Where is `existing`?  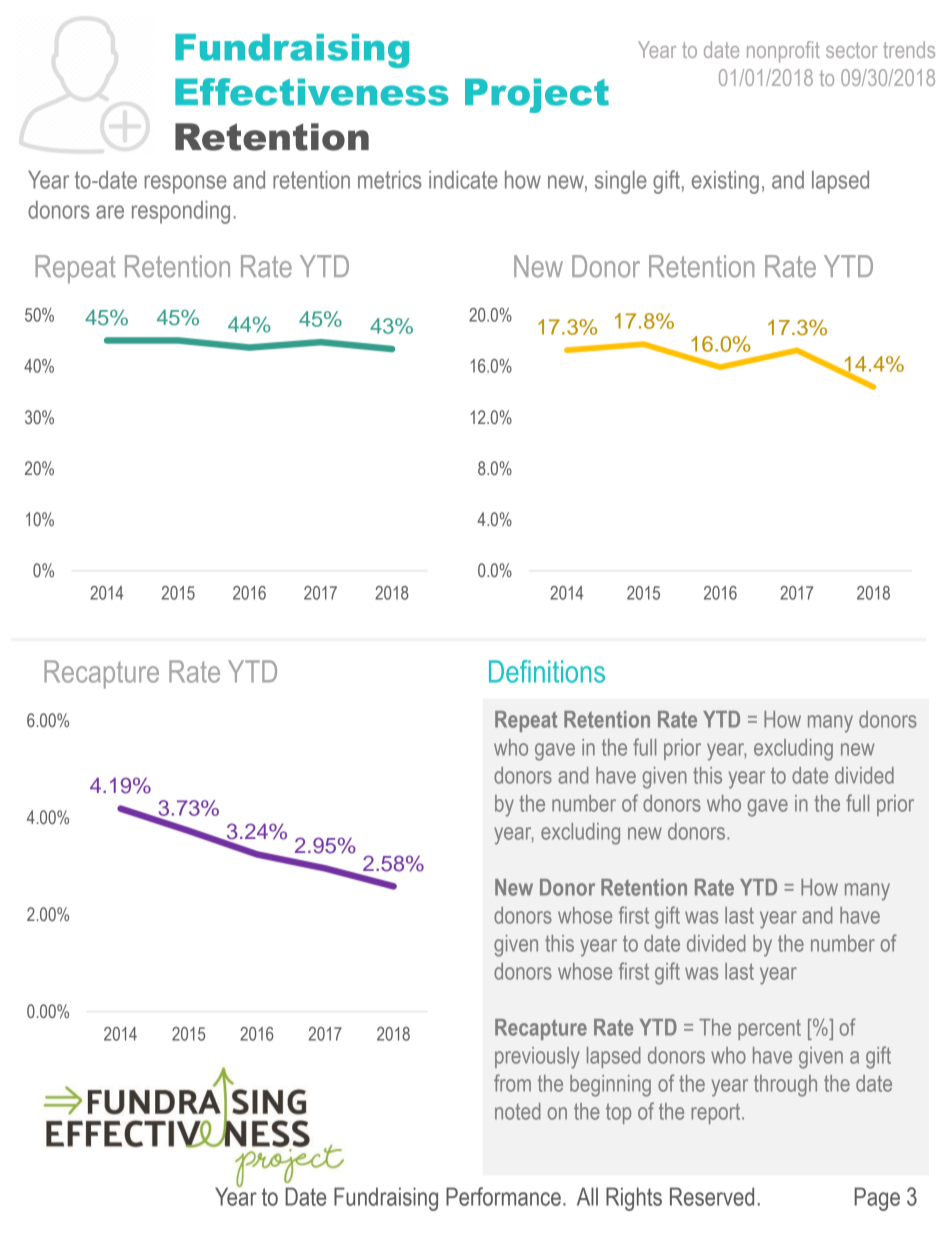
existing is located at coordinates (725, 182).
